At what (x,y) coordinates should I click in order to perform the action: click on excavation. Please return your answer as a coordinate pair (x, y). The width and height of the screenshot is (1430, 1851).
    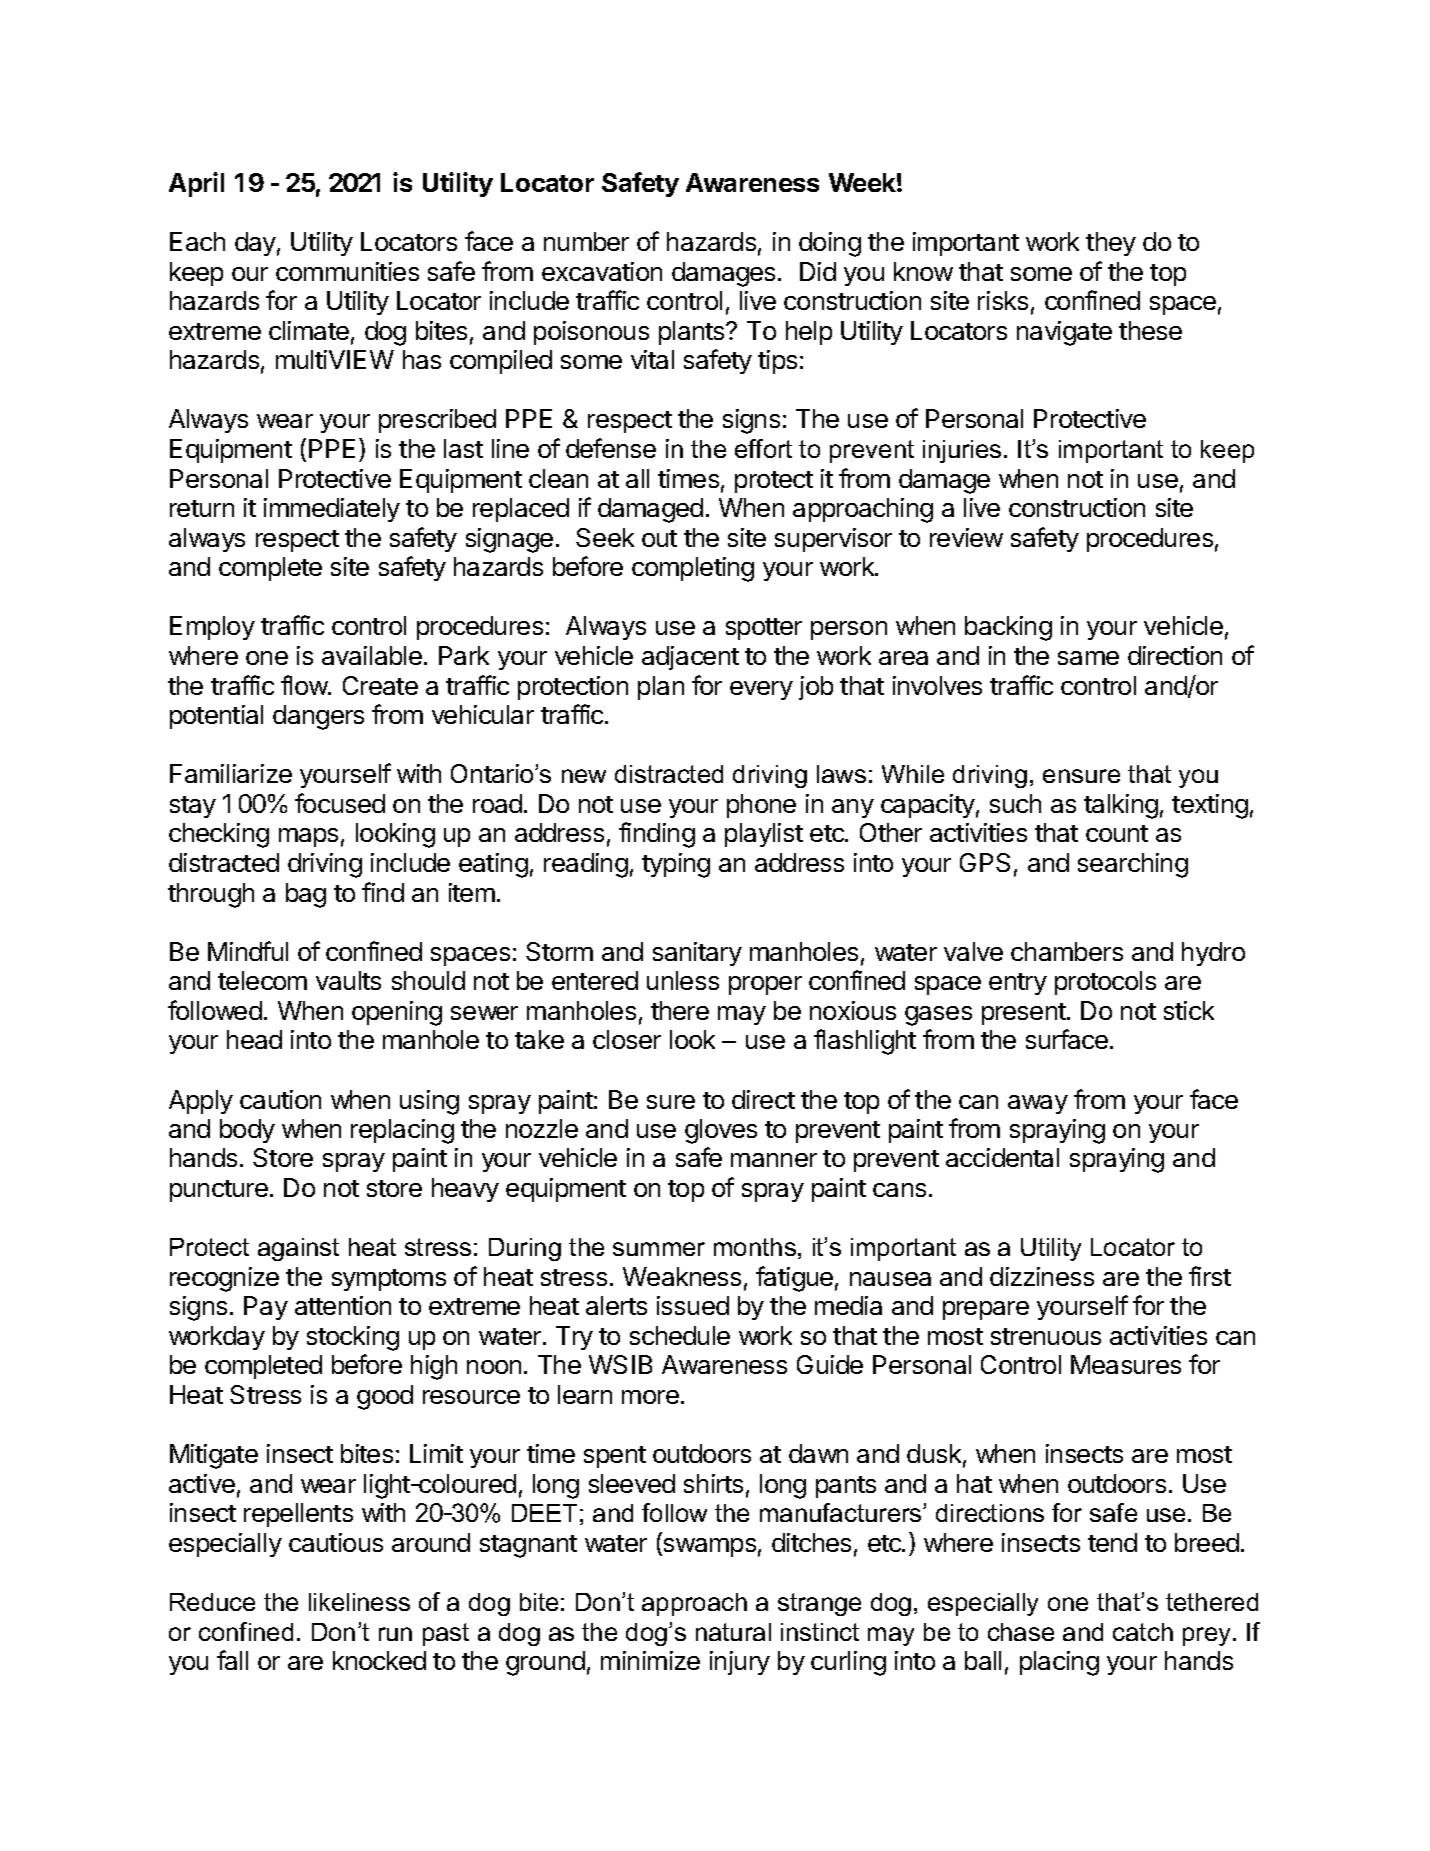
    Looking at the image, I should click on (602, 271).
